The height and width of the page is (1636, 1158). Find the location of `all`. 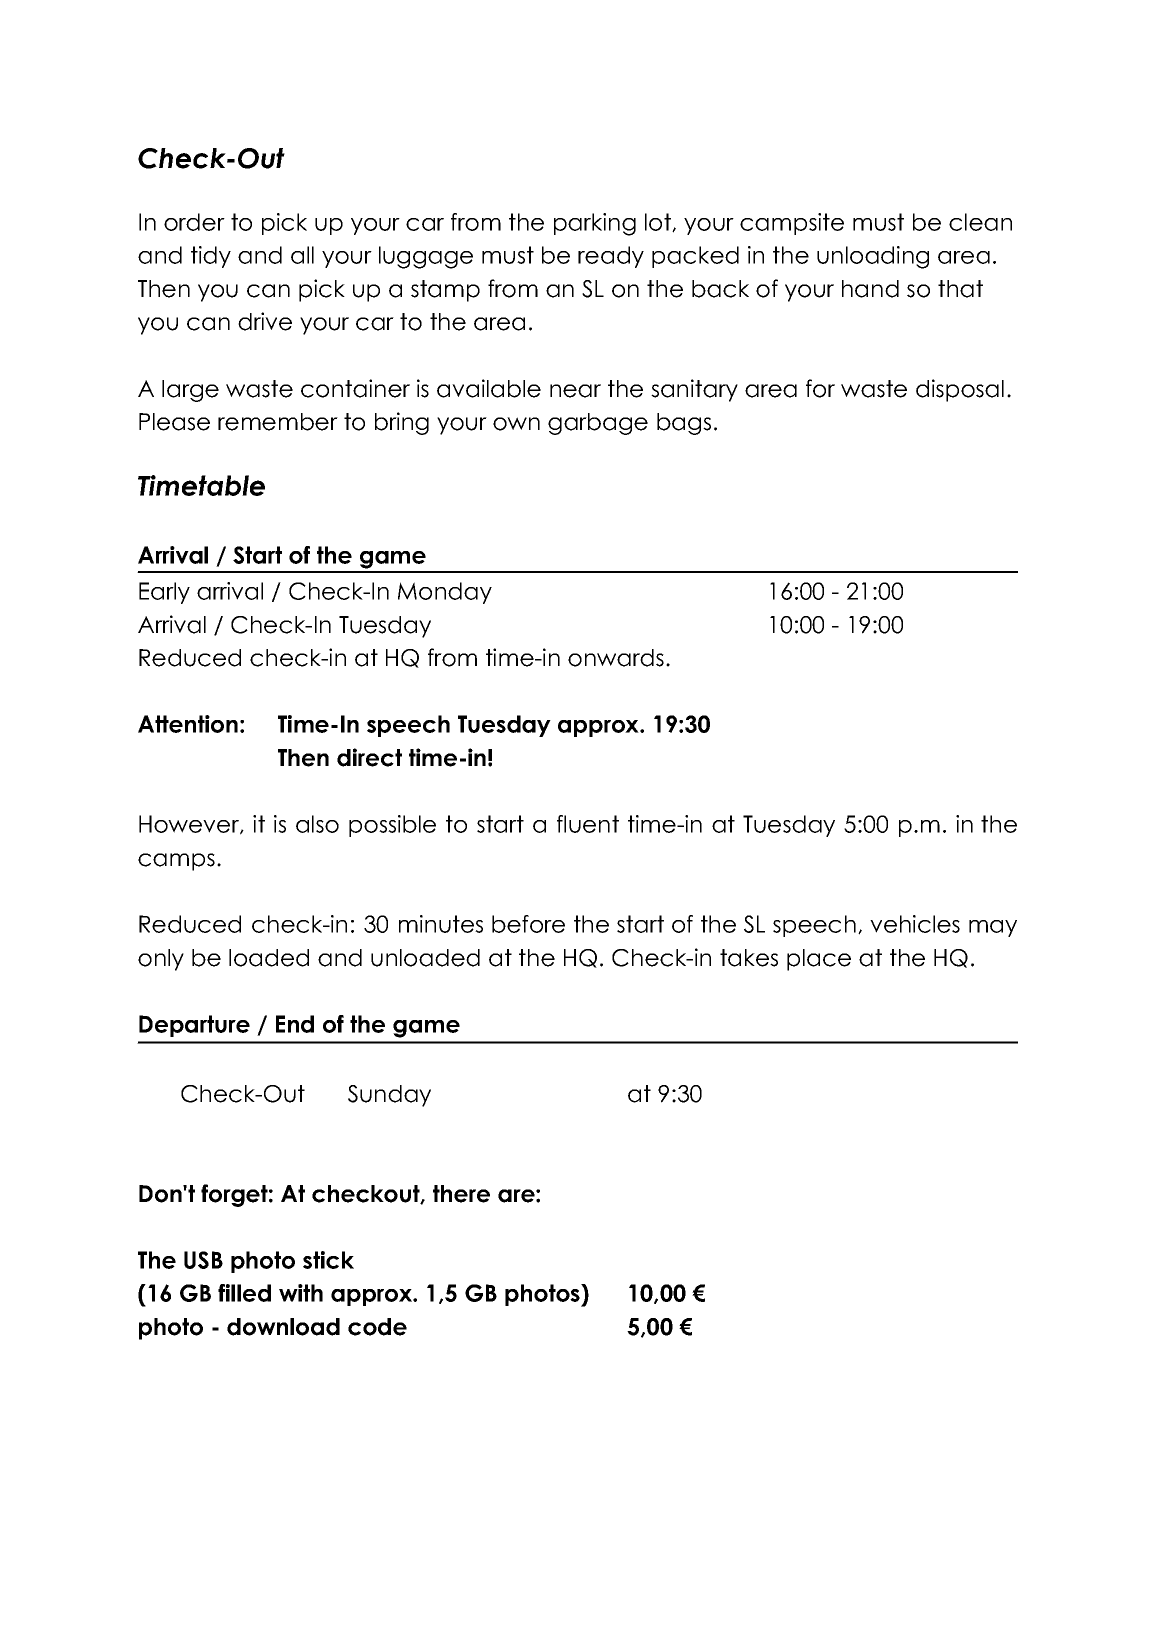

all is located at coordinates (302, 255).
